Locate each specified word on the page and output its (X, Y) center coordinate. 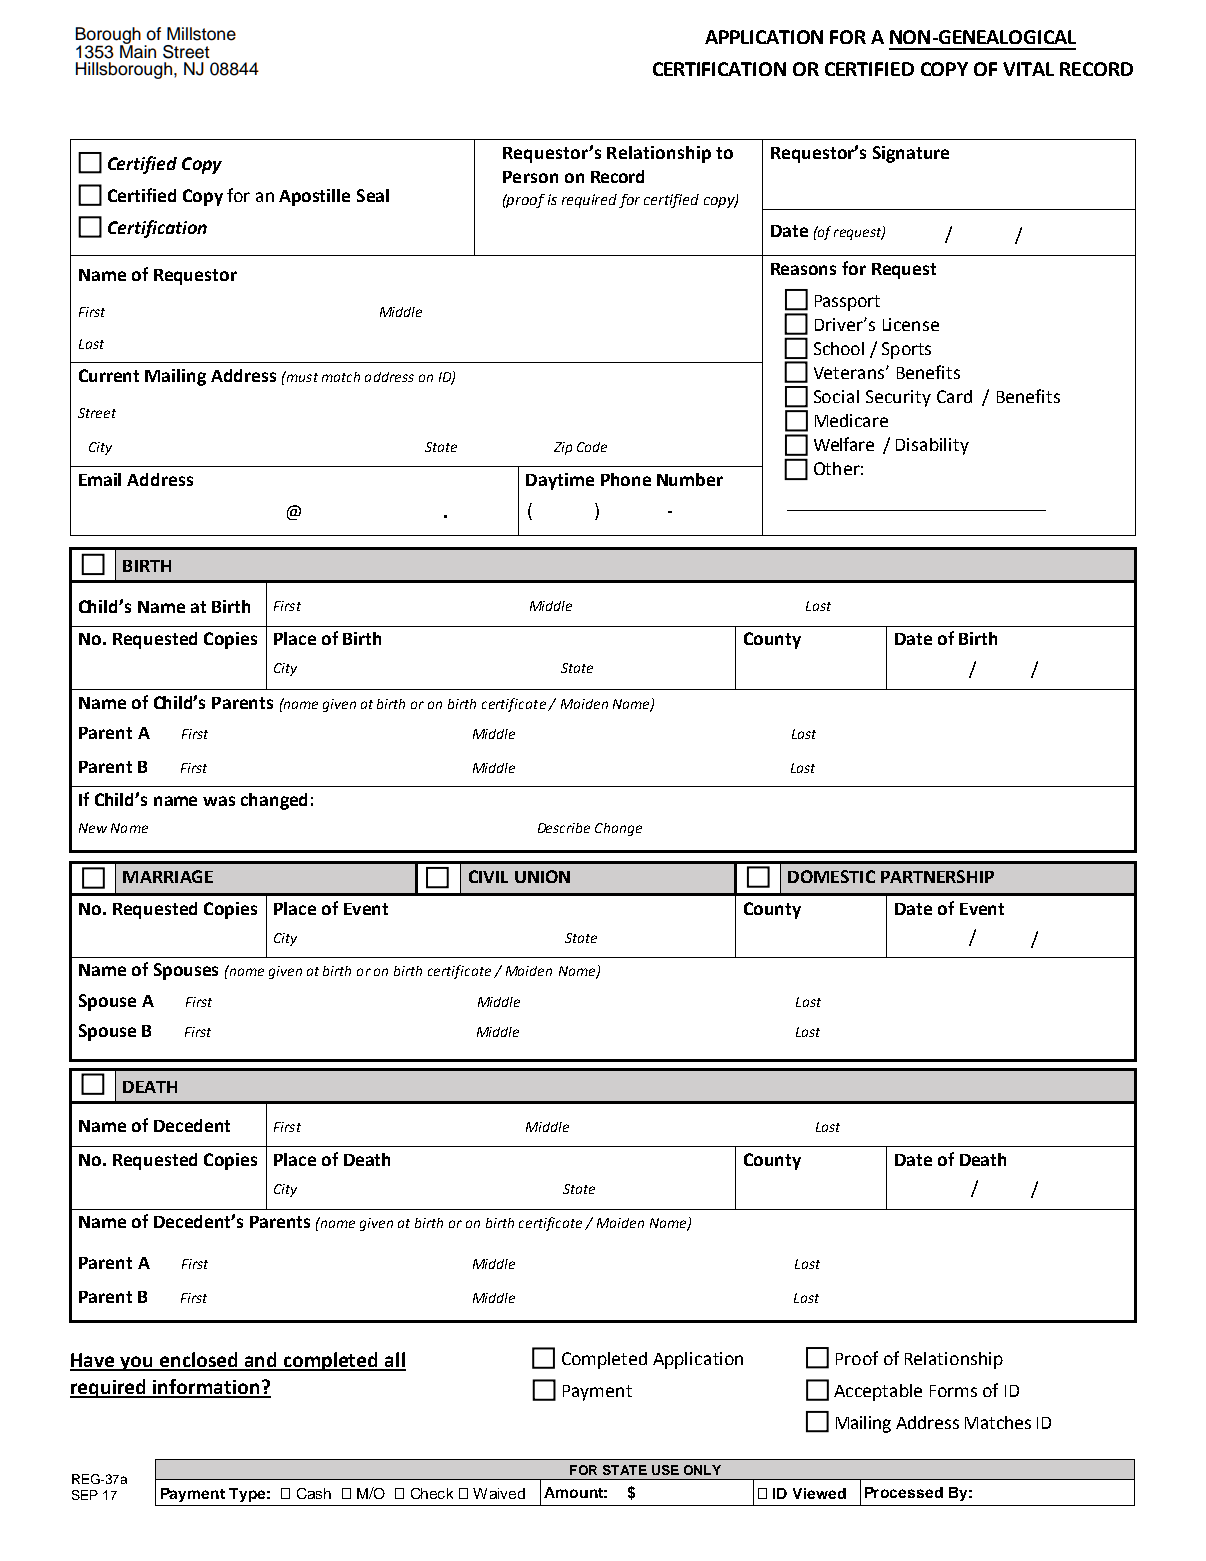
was (219, 801)
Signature (911, 154)
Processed (904, 1492)
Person (530, 177)
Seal (373, 195)
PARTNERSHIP (937, 876)
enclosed (199, 1361)
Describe (564, 828)
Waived (499, 1493)
